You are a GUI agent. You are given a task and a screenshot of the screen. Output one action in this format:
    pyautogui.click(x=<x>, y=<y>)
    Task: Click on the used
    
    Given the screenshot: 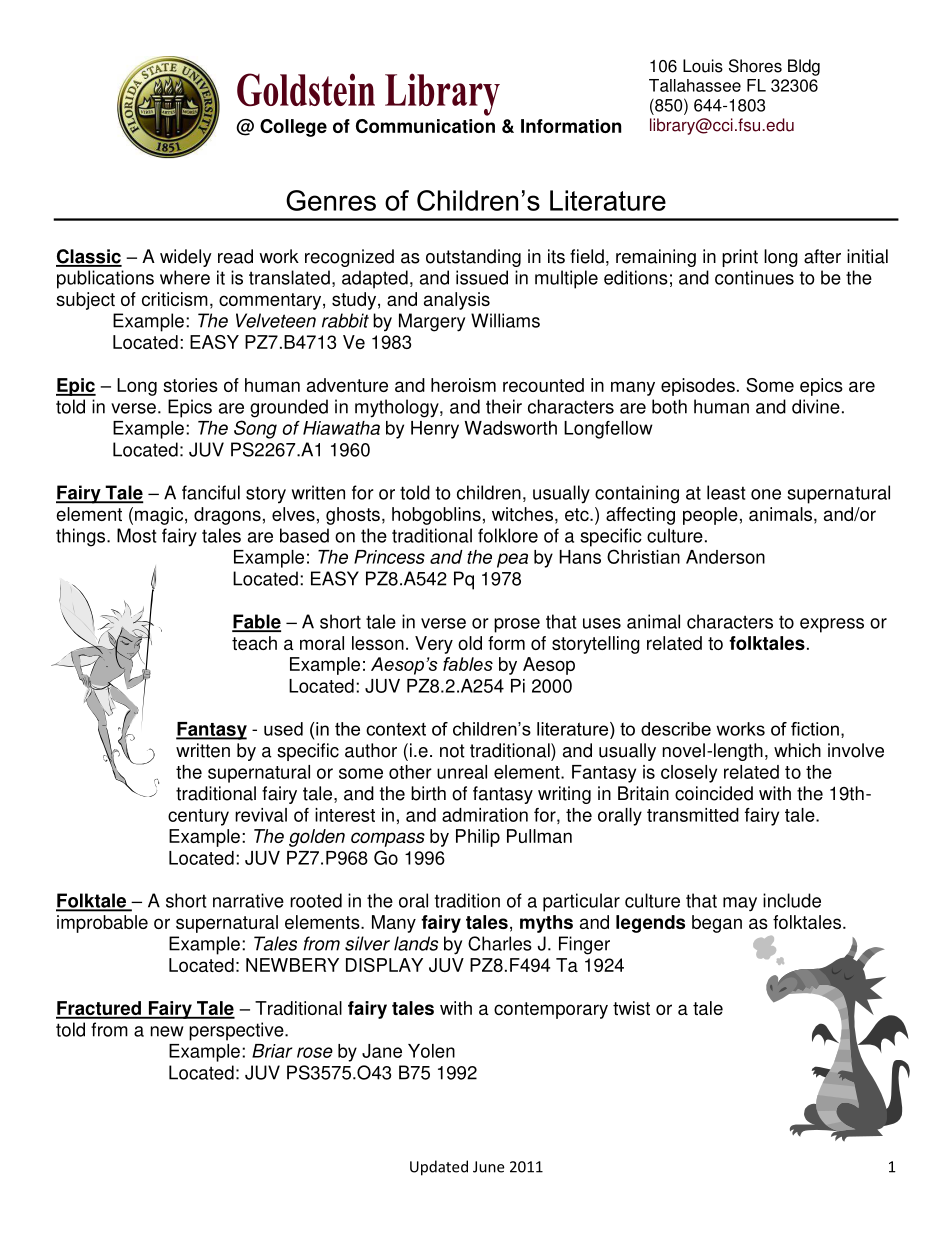 What is the action you would take?
    pyautogui.click(x=283, y=729)
